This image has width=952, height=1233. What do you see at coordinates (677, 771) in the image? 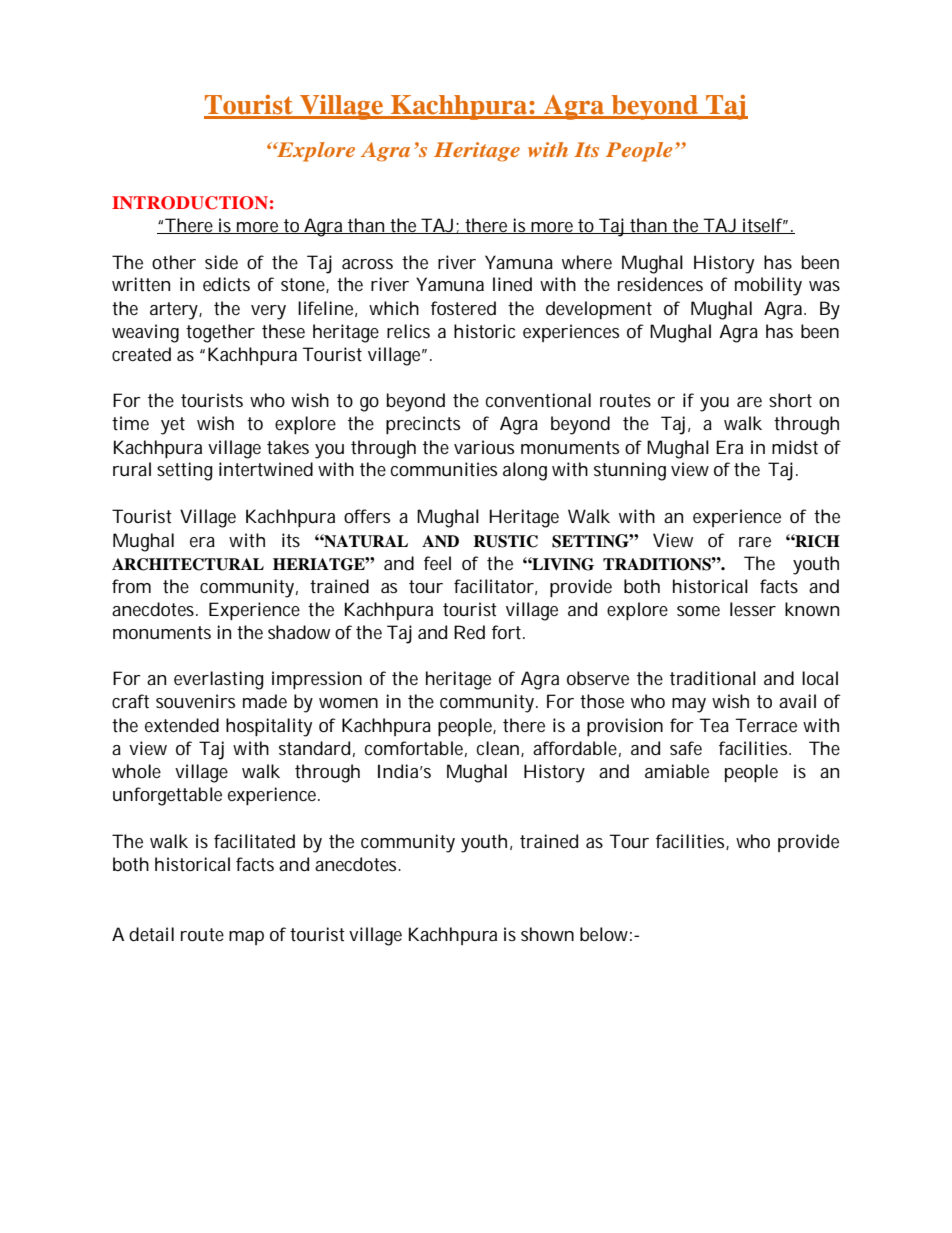
I see `amiable` at bounding box center [677, 771].
